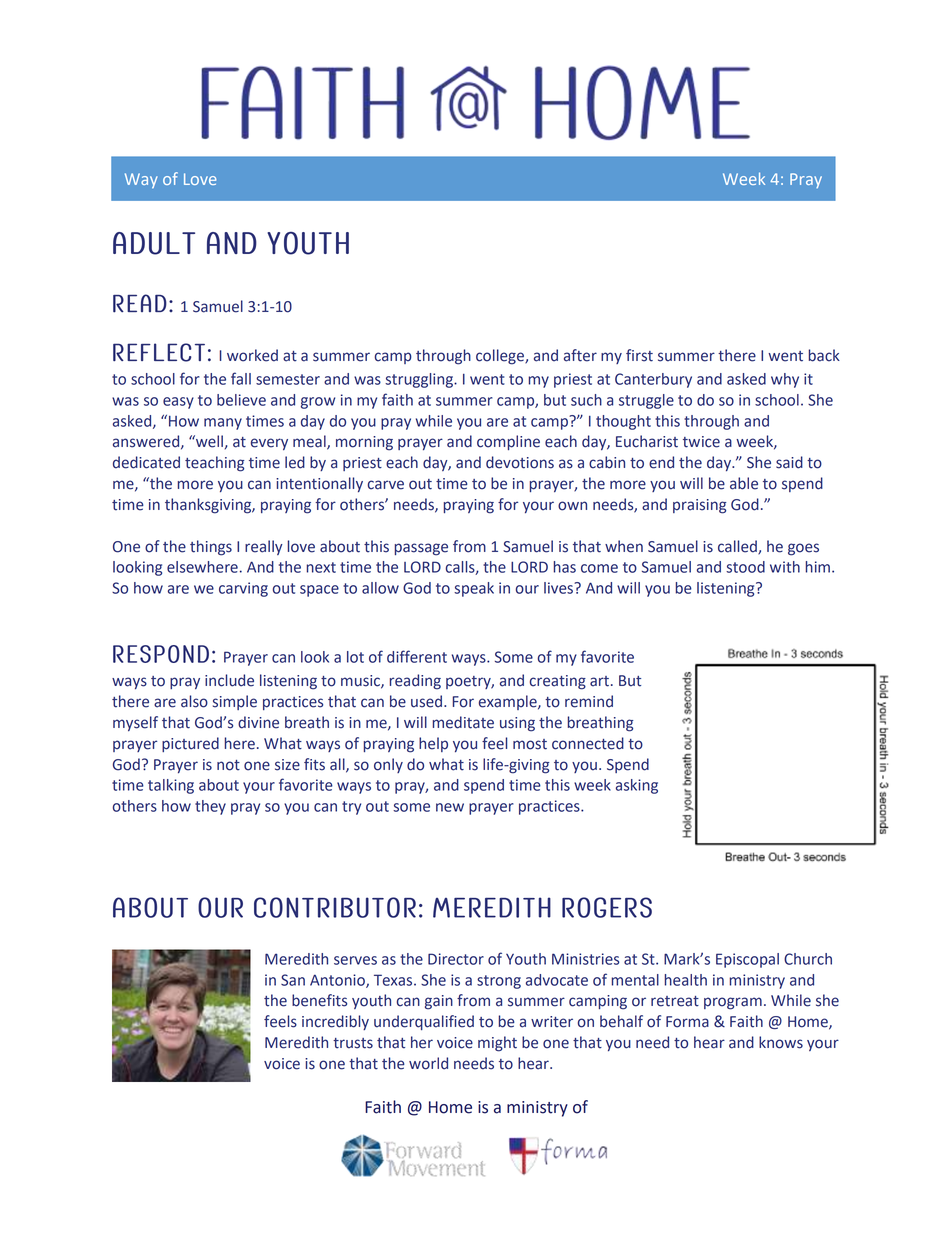  What do you see at coordinates (824, 355) in the page?
I see `back` at bounding box center [824, 355].
